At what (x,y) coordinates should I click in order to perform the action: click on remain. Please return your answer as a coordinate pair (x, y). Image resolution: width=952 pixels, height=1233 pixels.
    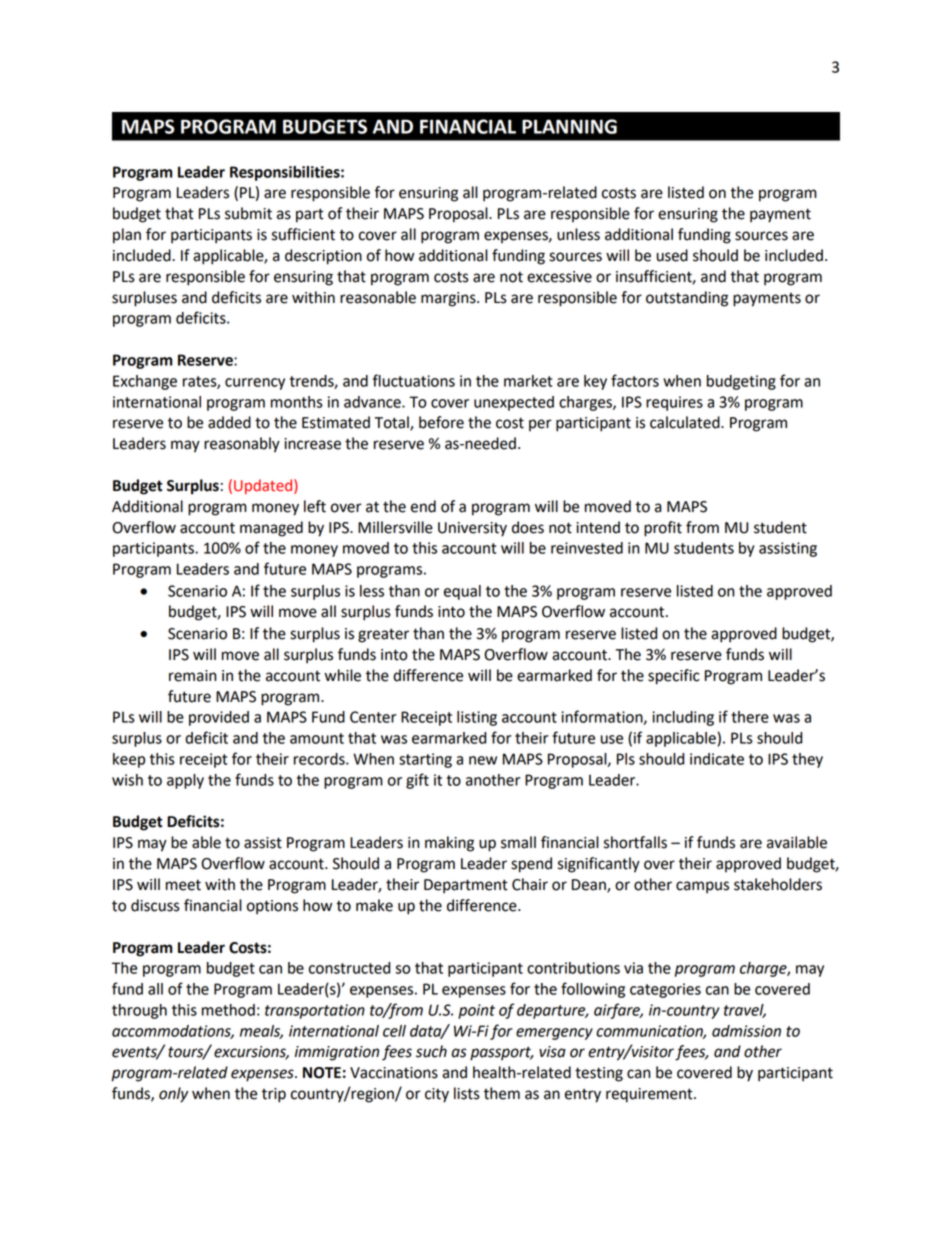
    Looking at the image, I should click on (192, 676).
